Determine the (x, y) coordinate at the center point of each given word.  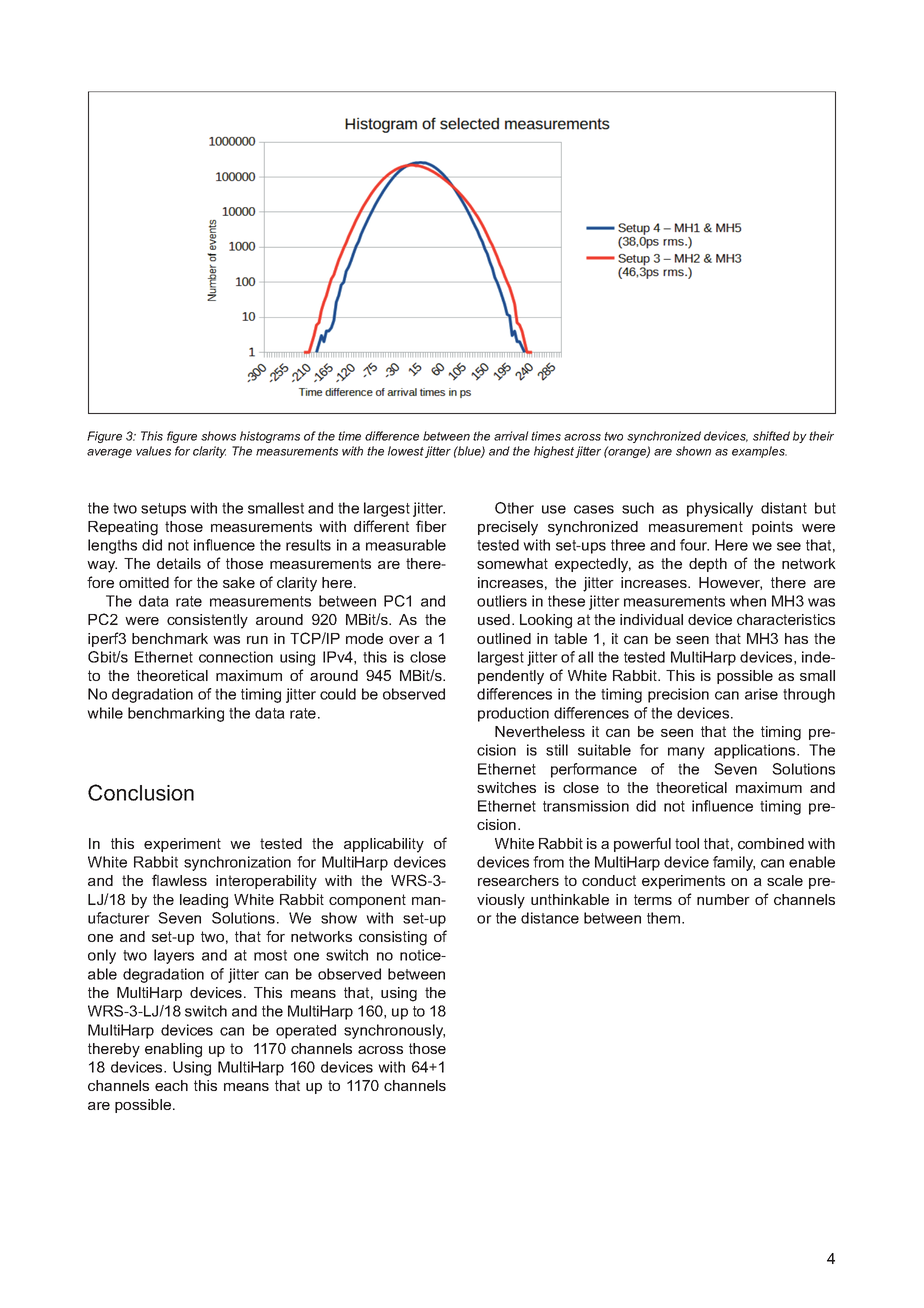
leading (204, 901)
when (748, 601)
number (723, 899)
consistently (207, 621)
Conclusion (141, 792)
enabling (173, 1050)
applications (756, 751)
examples (759, 452)
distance (550, 918)
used (494, 619)
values (153, 451)
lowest (406, 451)
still (557, 750)
